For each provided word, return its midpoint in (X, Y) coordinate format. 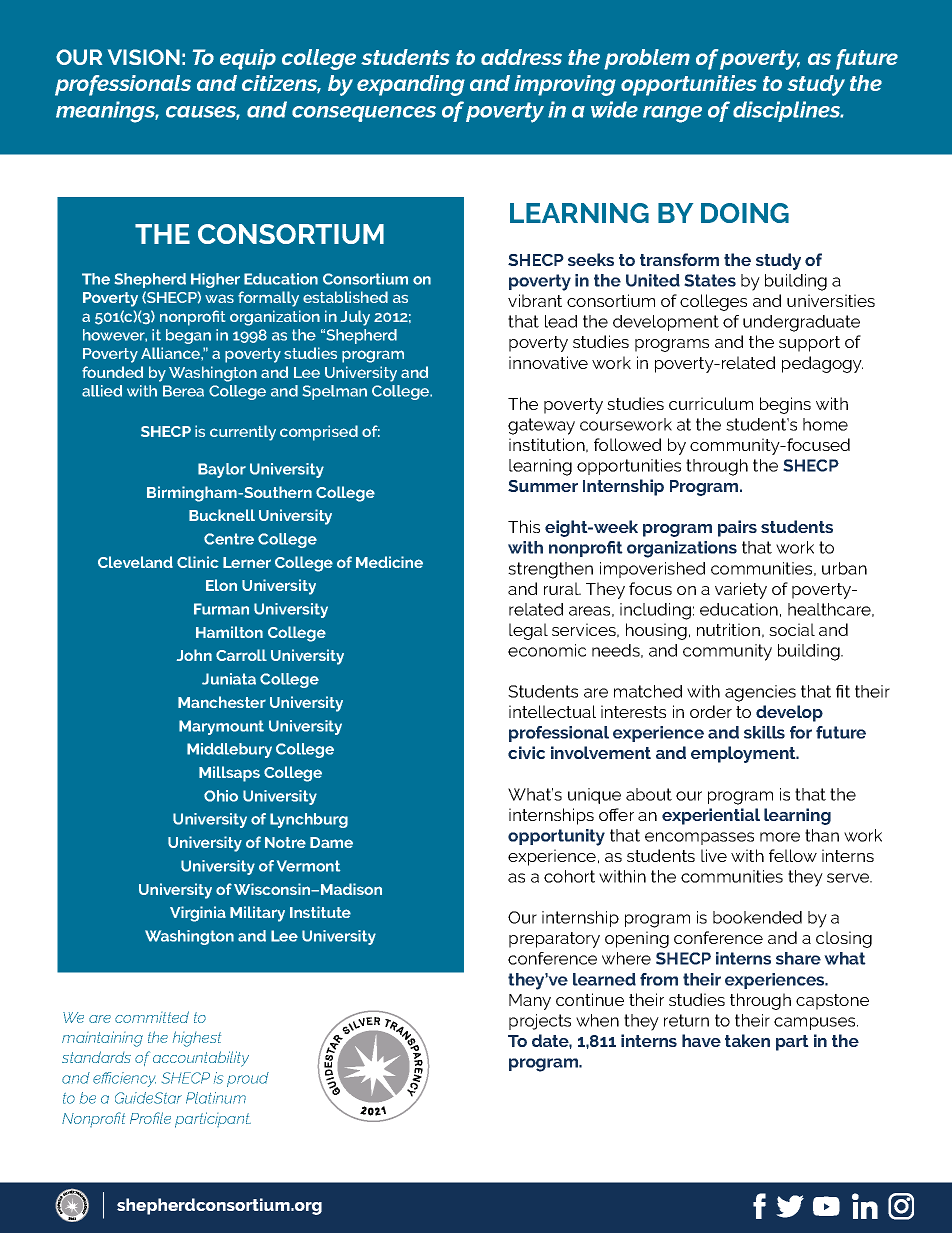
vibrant (535, 300)
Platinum (216, 1098)
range (672, 114)
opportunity (556, 837)
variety (741, 590)
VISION (144, 57)
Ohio (221, 796)
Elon (221, 585)
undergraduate (801, 323)
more (780, 837)
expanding (411, 85)
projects (540, 1022)
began (188, 336)
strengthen (550, 570)
